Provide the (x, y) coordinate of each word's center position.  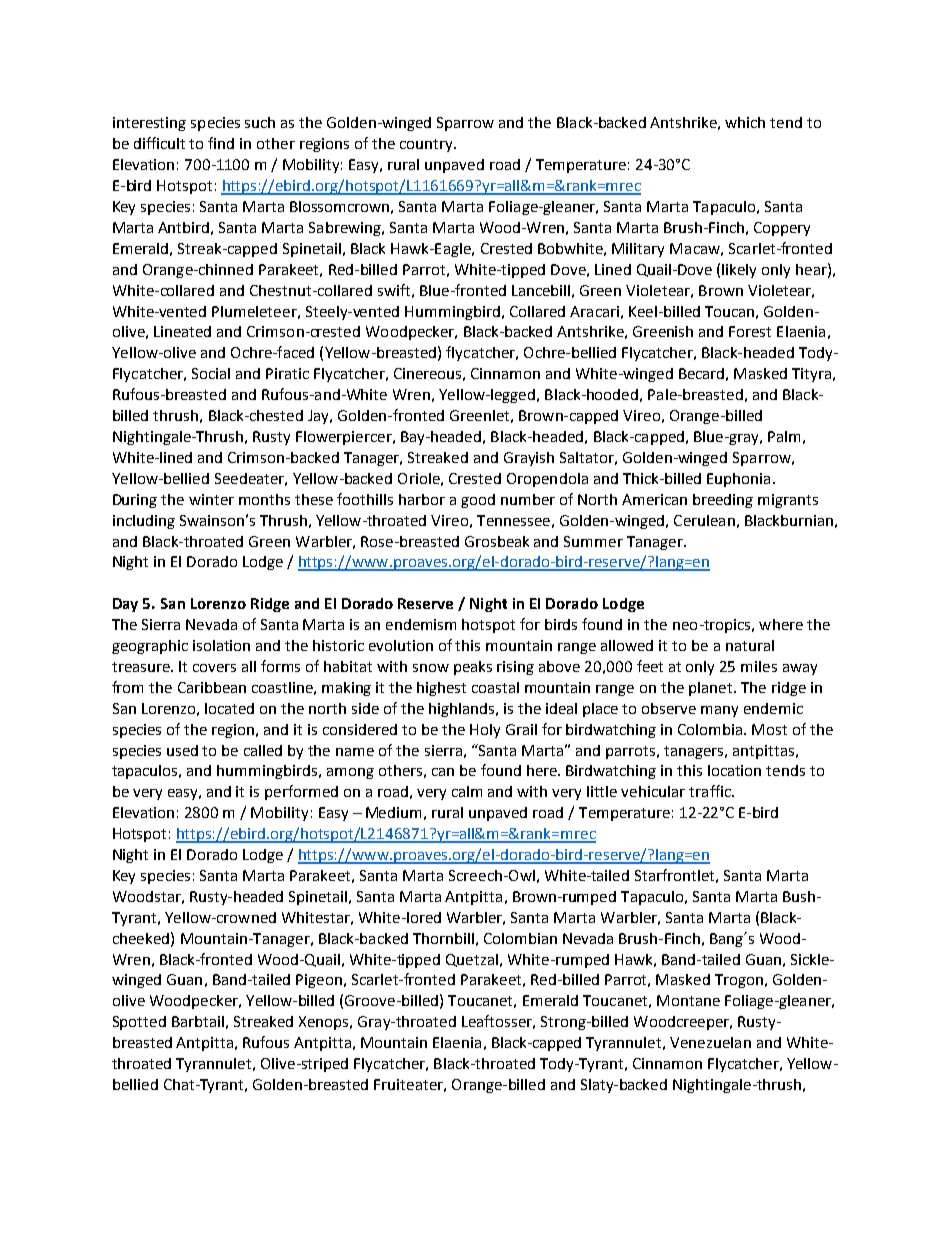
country (427, 145)
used (182, 750)
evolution (401, 645)
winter (211, 499)
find (221, 143)
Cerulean (704, 520)
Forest (750, 331)
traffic (711, 791)
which (745, 122)
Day (125, 605)
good (478, 501)
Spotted (139, 1023)
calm (467, 791)
